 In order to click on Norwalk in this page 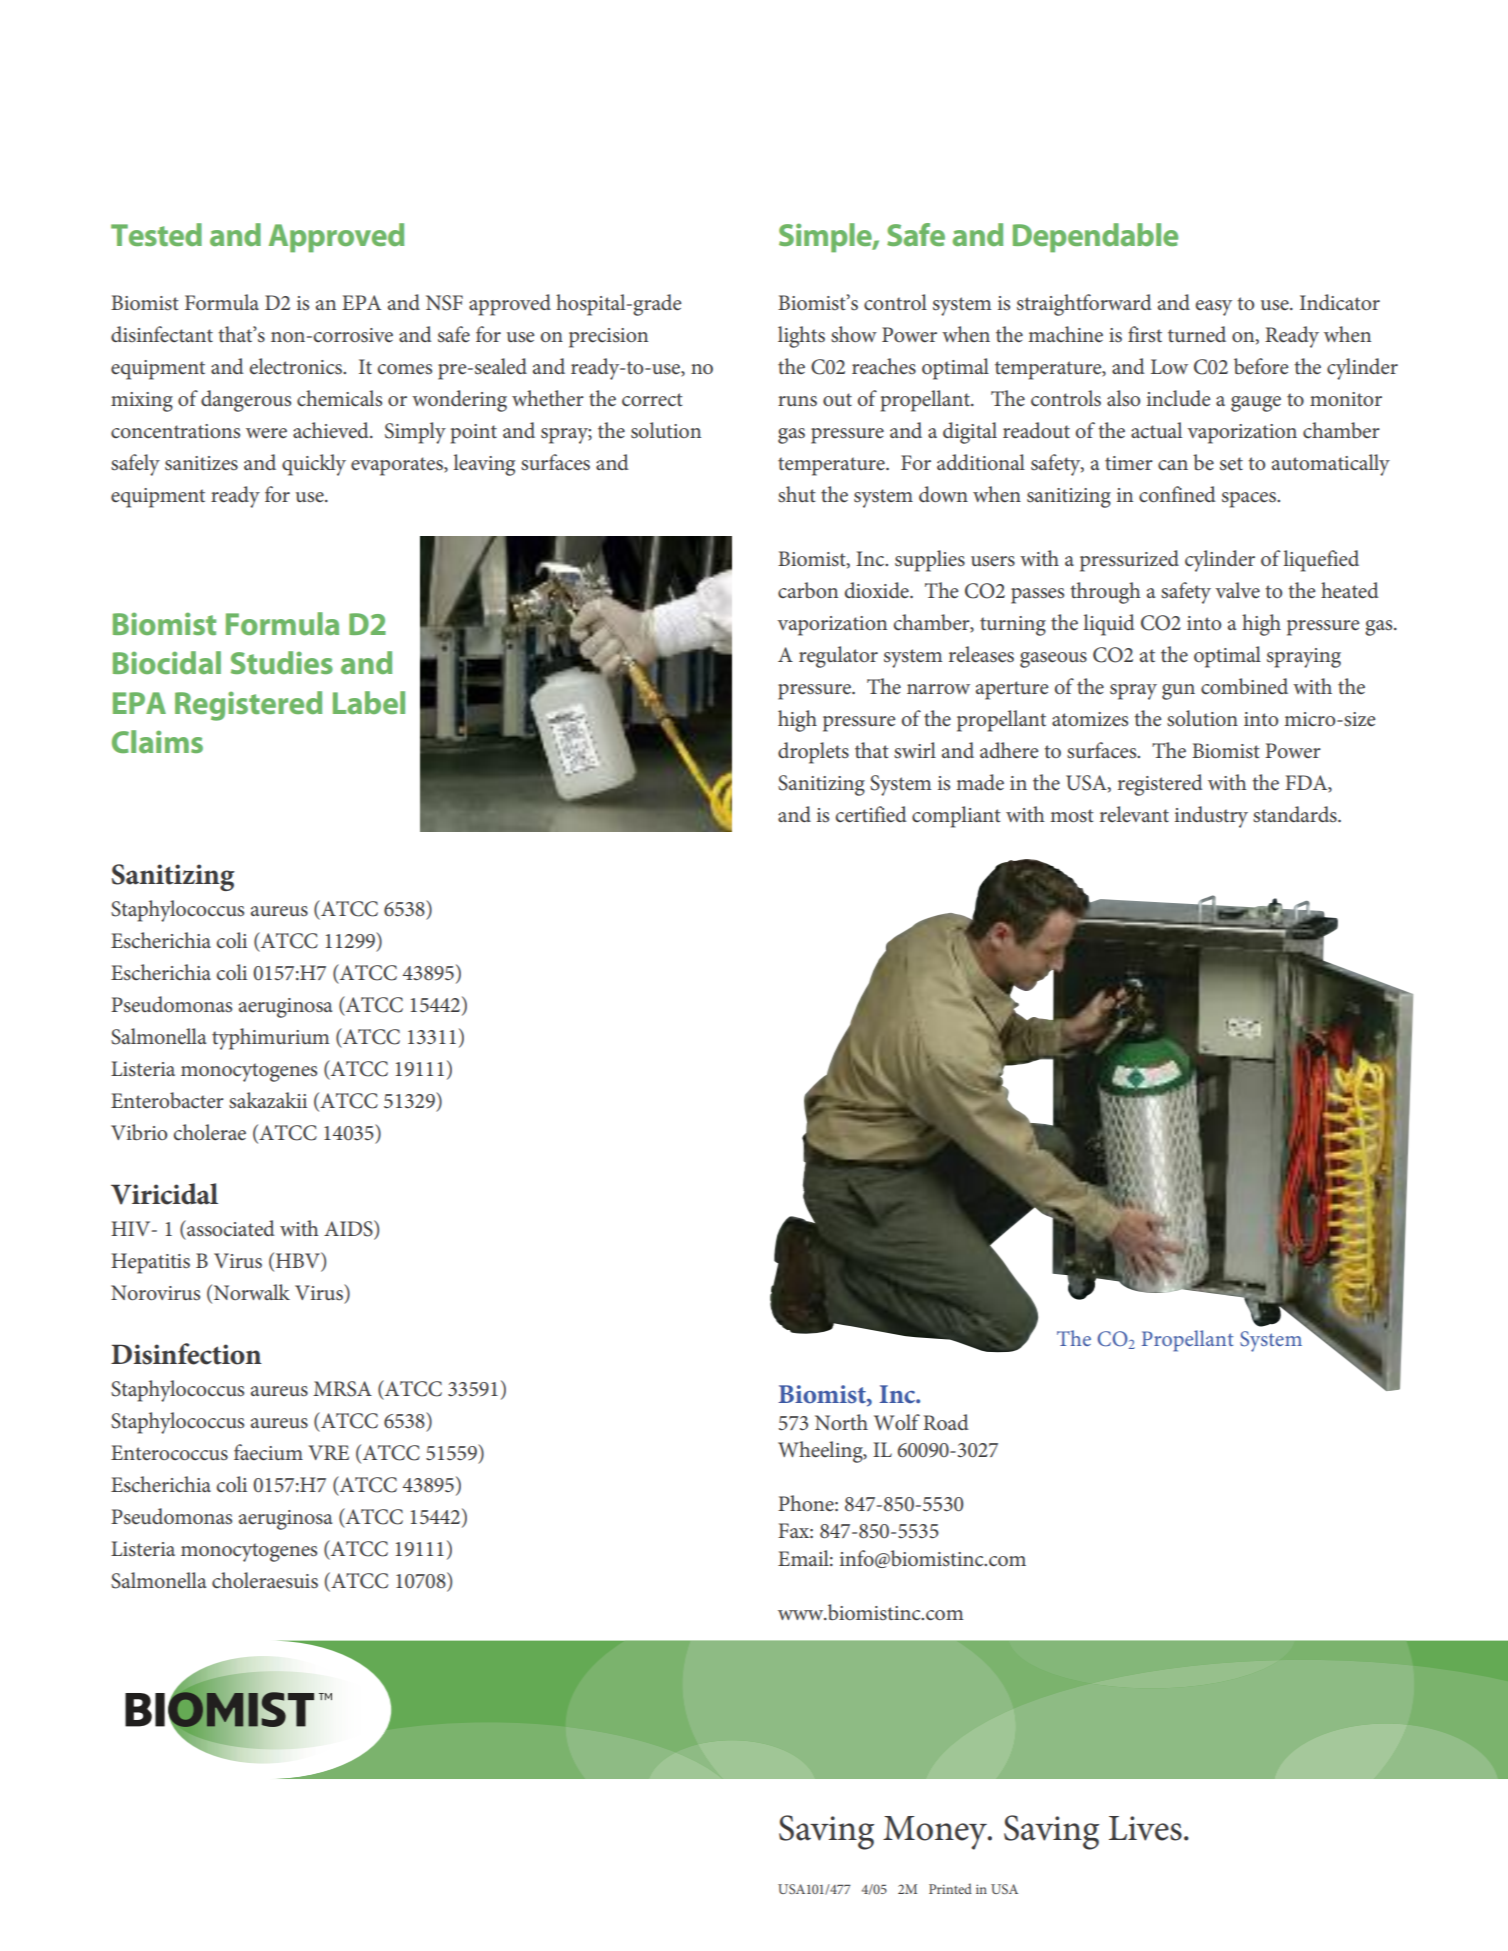, I will do `click(250, 1293)`.
